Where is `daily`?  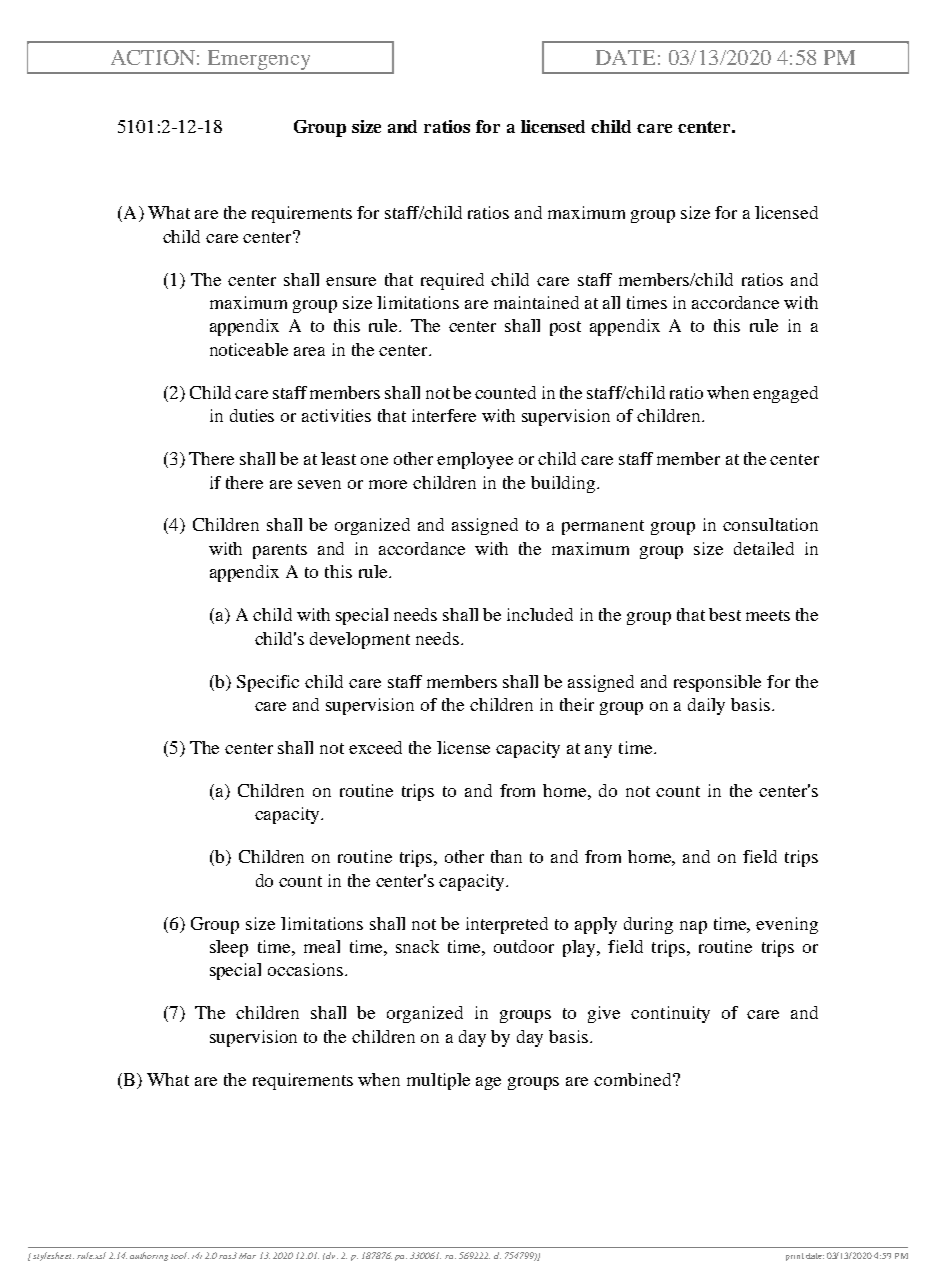 daily is located at coordinates (706, 706).
